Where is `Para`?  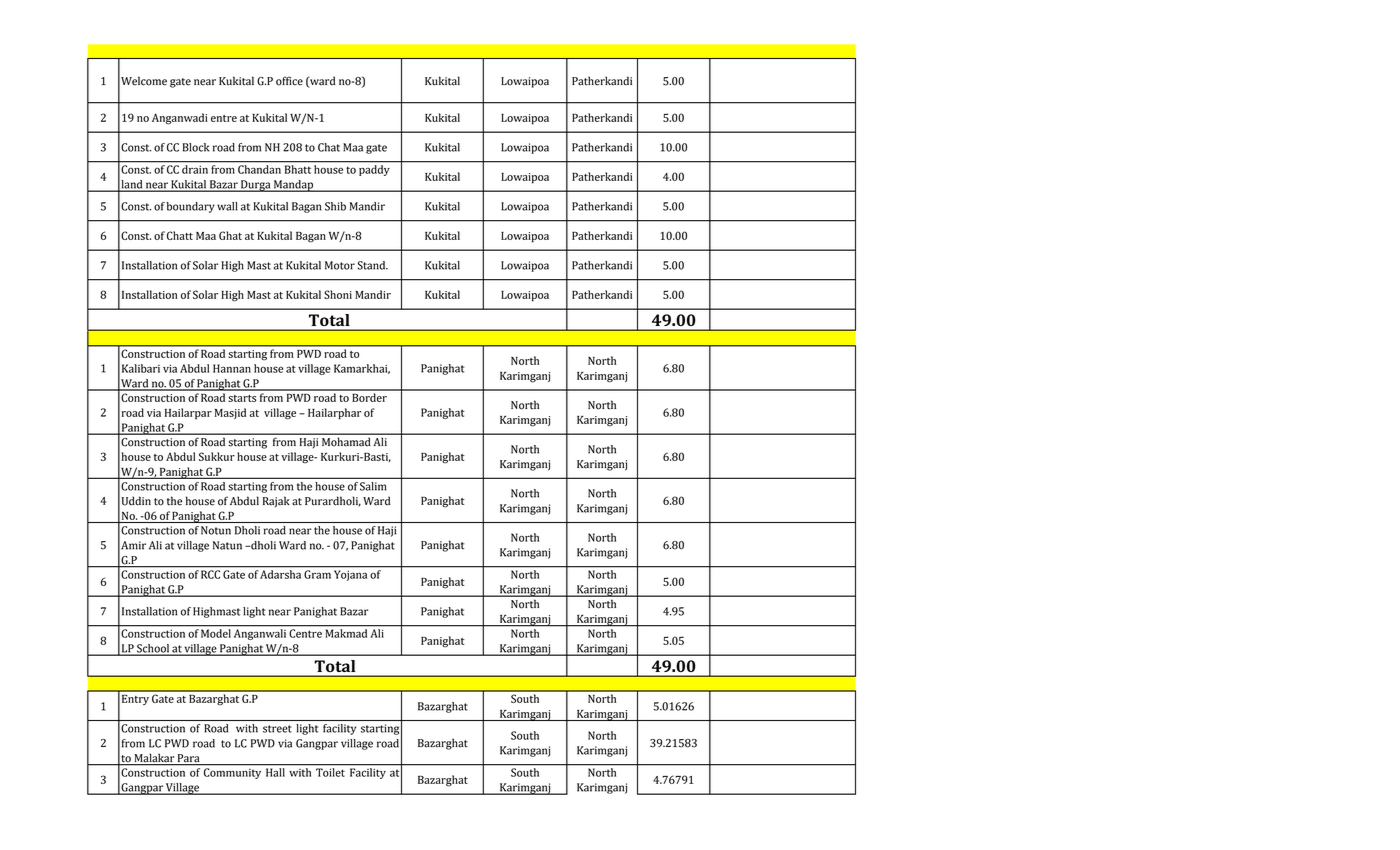 Para is located at coordinates (188, 759).
